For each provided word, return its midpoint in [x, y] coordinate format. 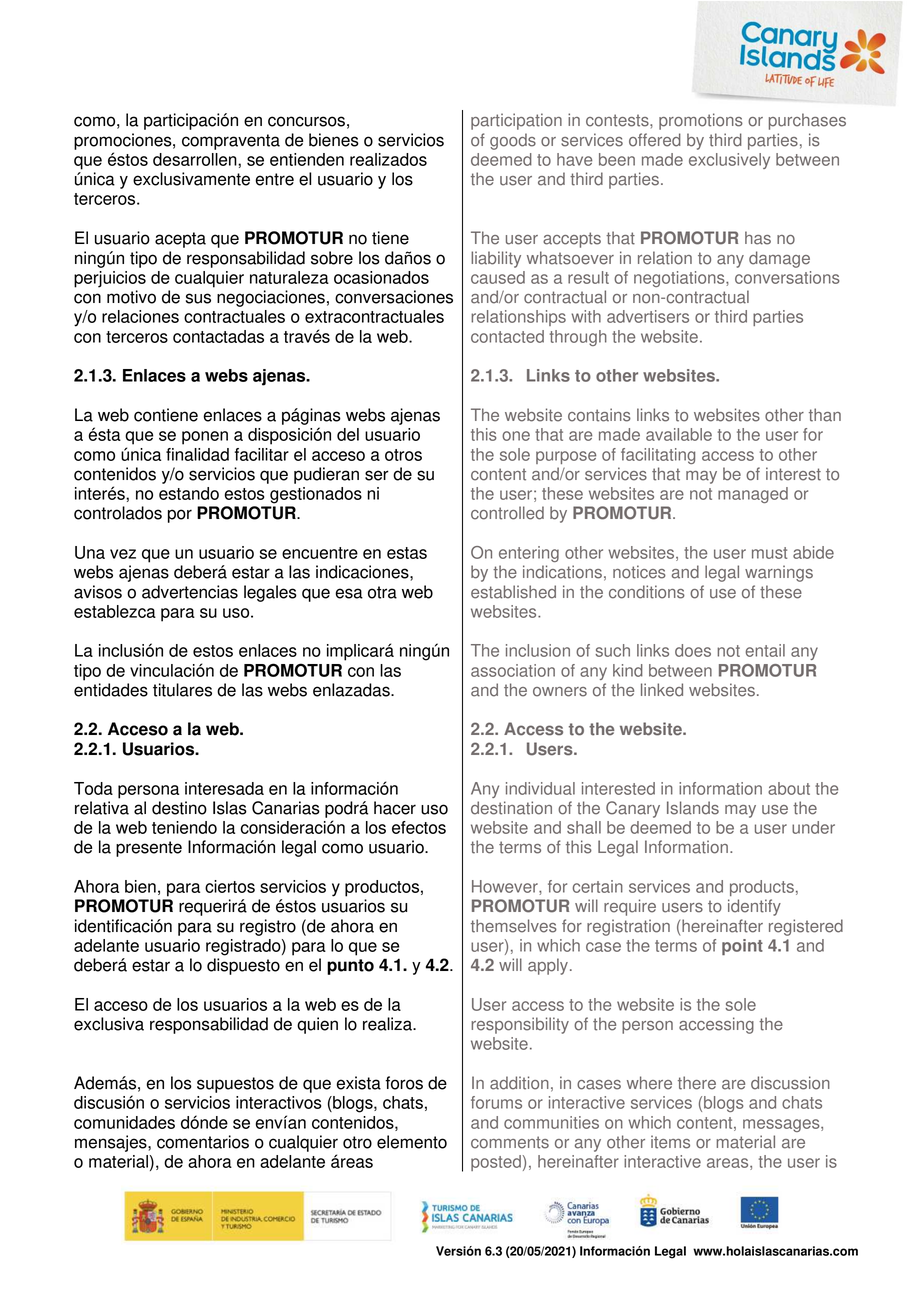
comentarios [203, 1142]
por [180, 516]
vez [123, 554]
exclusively [729, 161]
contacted [507, 336]
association [513, 670]
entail [765, 650]
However [506, 887]
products [762, 888]
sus [198, 298]
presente [149, 849]
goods [513, 141]
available [679, 434]
